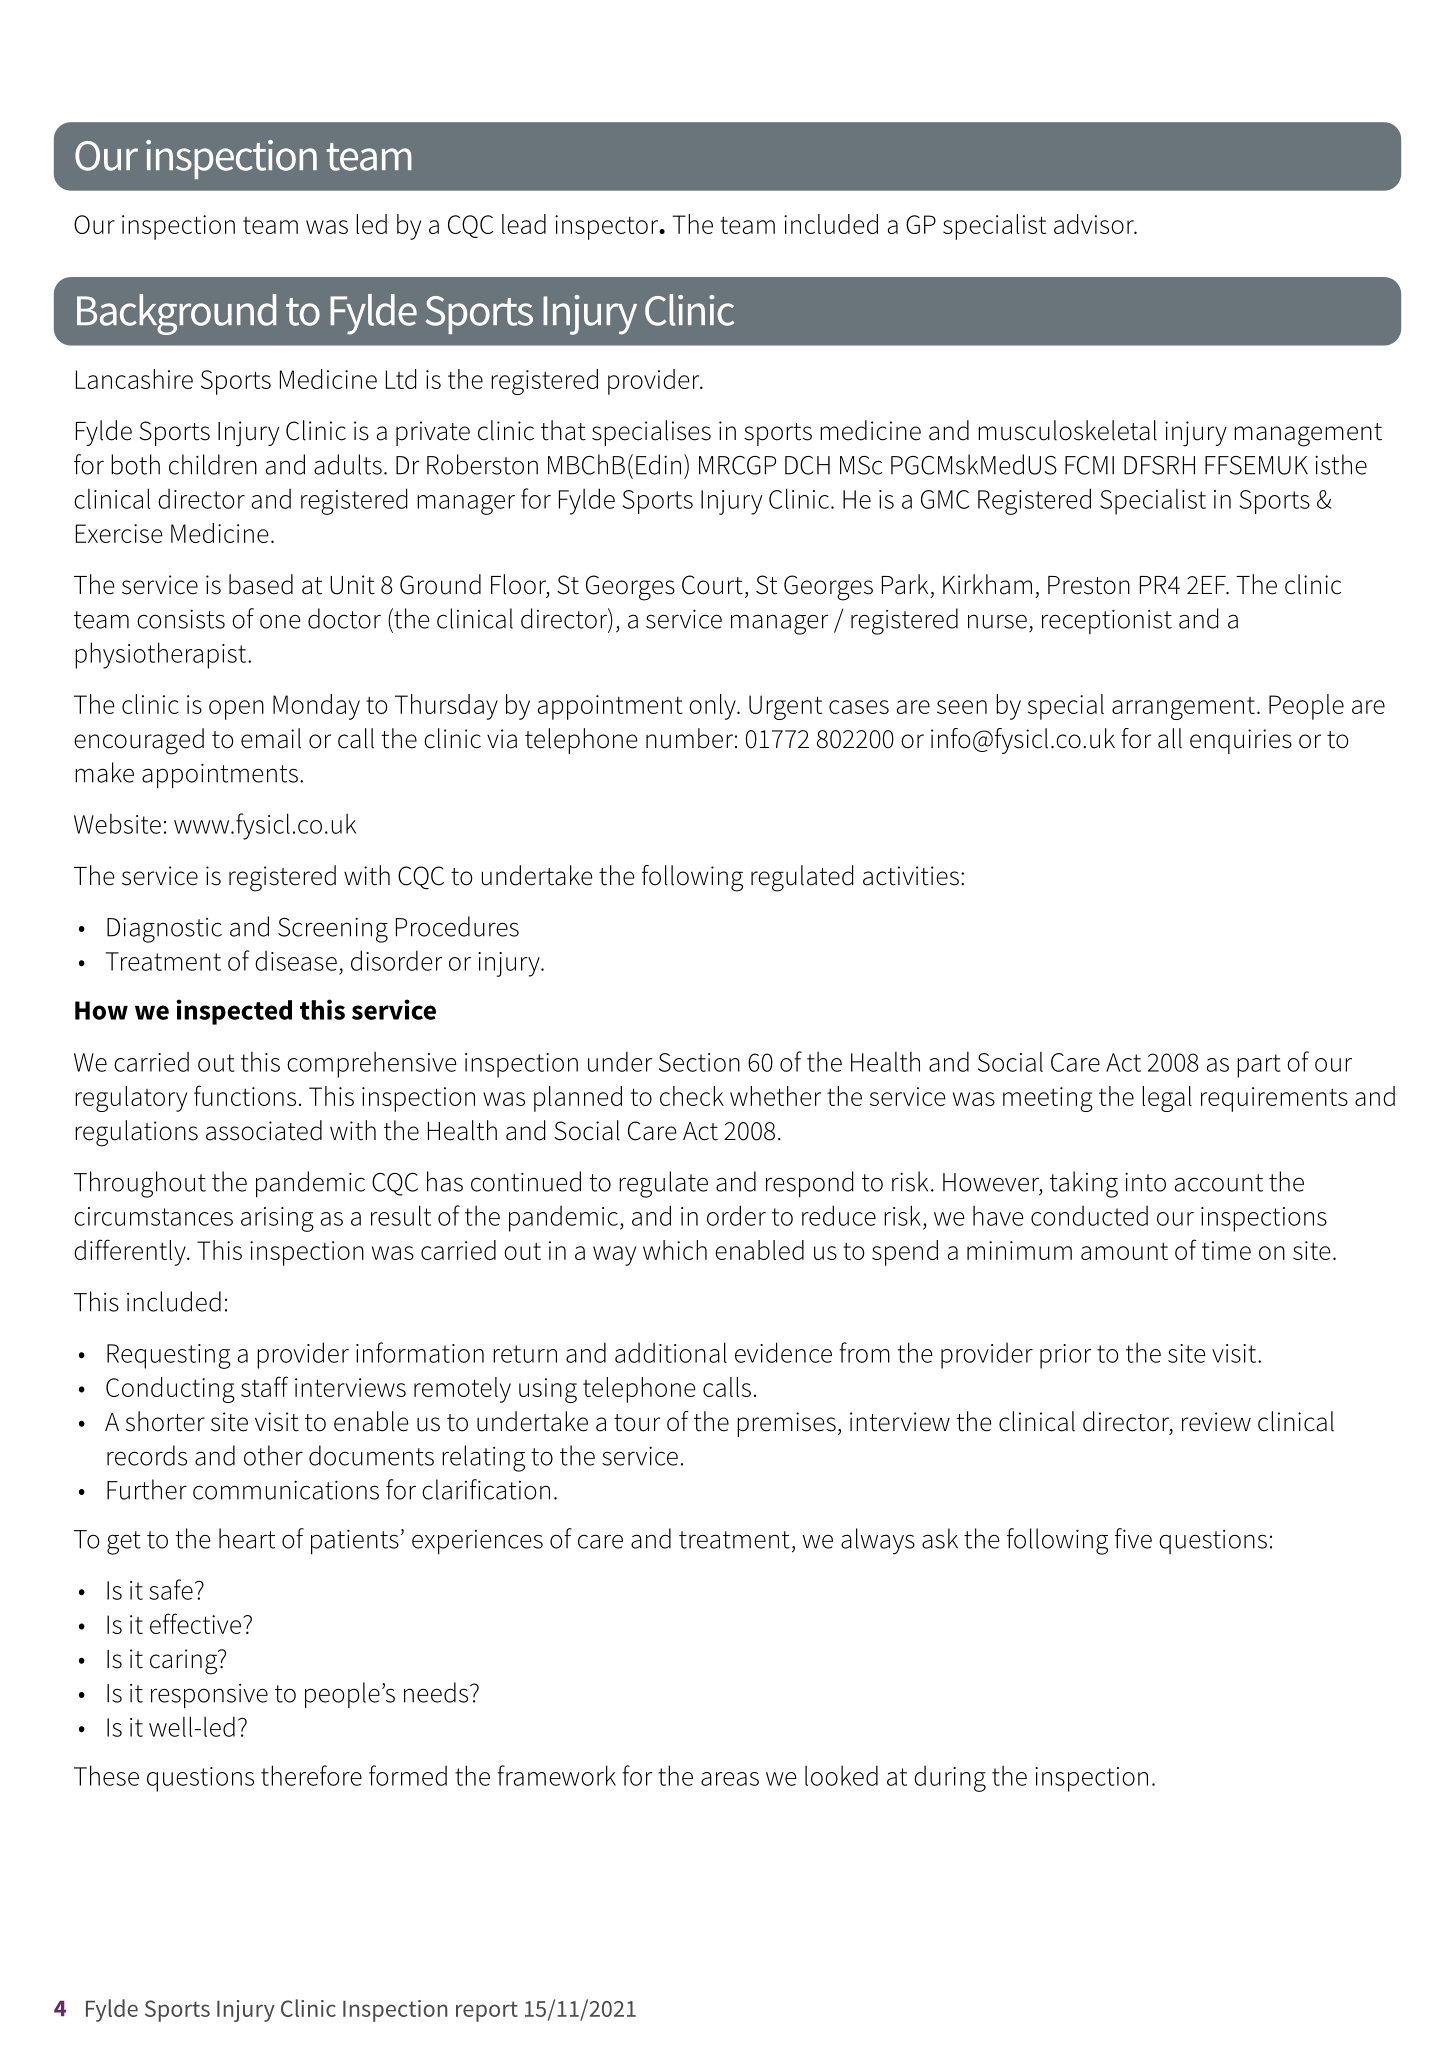  I want to click on premises, so click(786, 1424).
